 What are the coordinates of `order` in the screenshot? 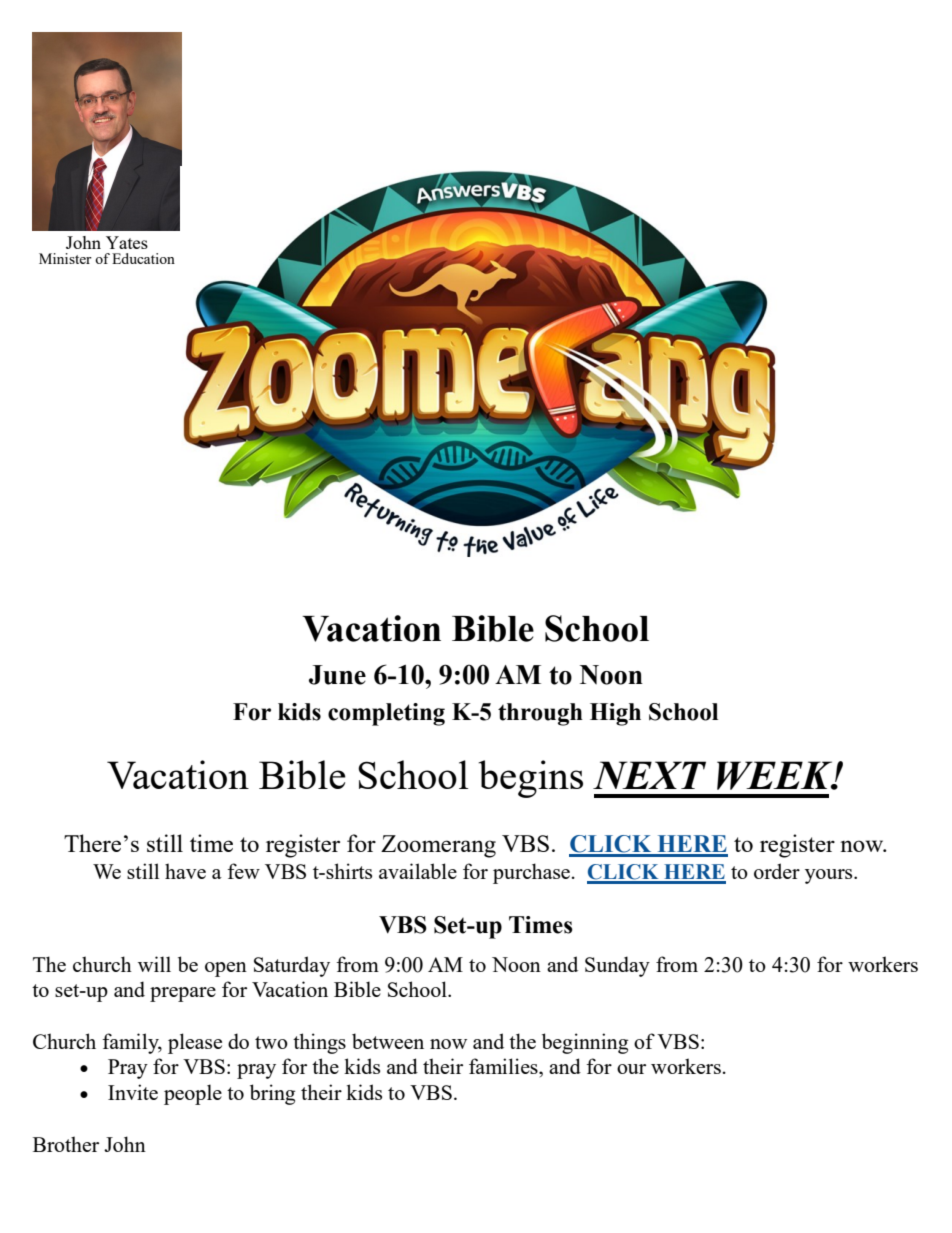 It's located at (777, 871).
